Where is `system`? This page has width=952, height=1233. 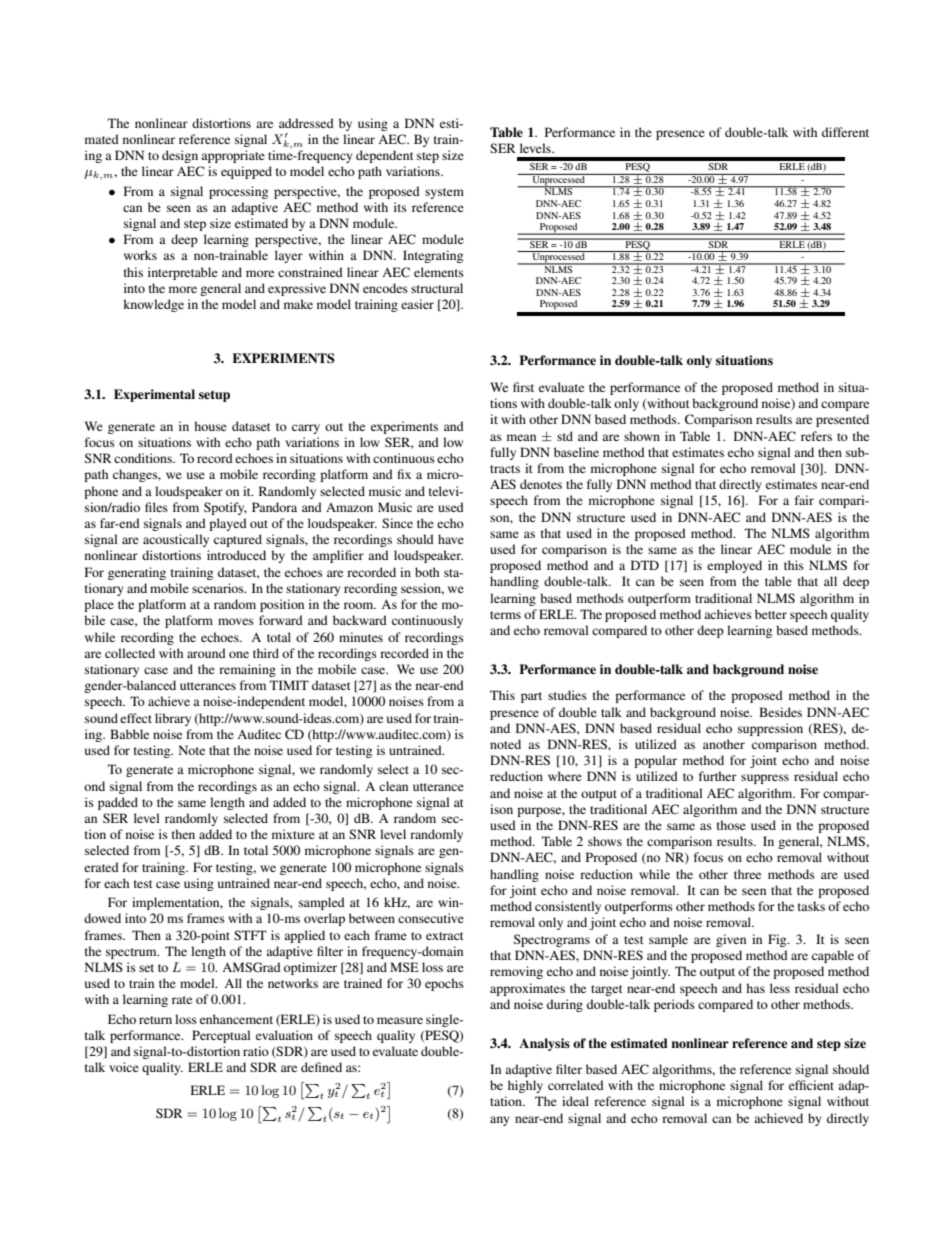 system is located at coordinates (444, 193).
